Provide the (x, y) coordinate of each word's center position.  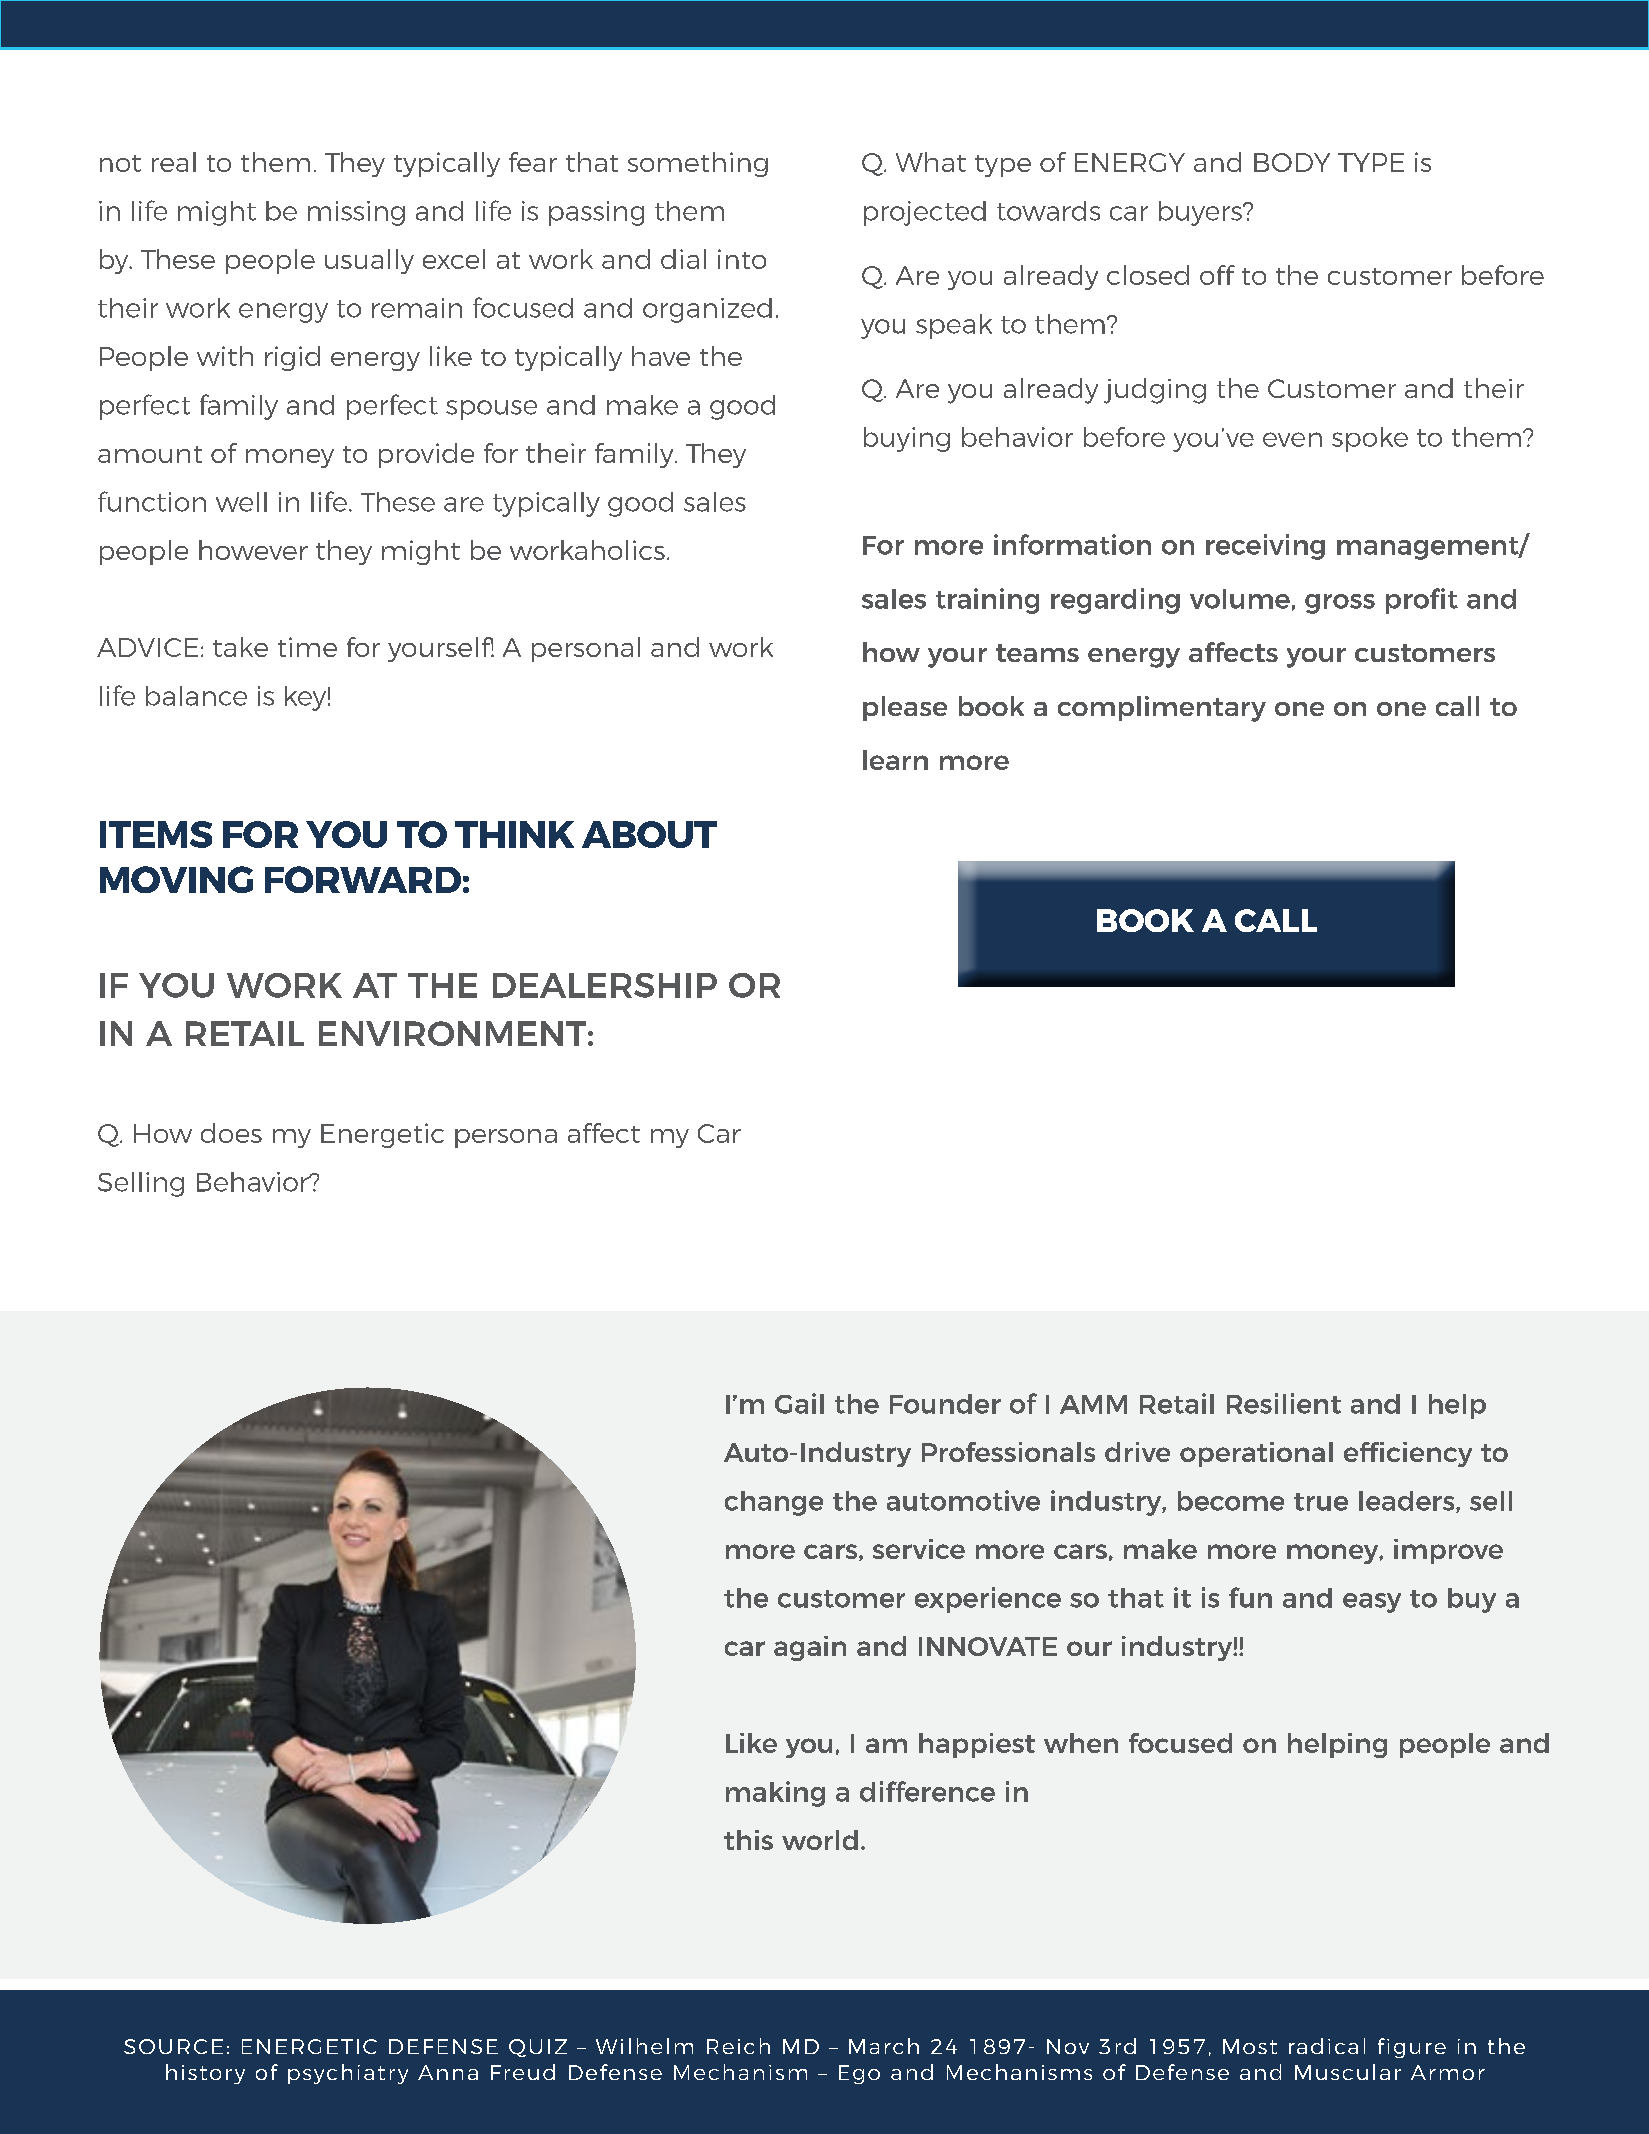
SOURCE (173, 2046)
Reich (738, 2046)
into (742, 259)
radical (1327, 2046)
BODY (1292, 162)
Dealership (605, 985)
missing (356, 213)
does (231, 1133)
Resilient (1284, 1403)
